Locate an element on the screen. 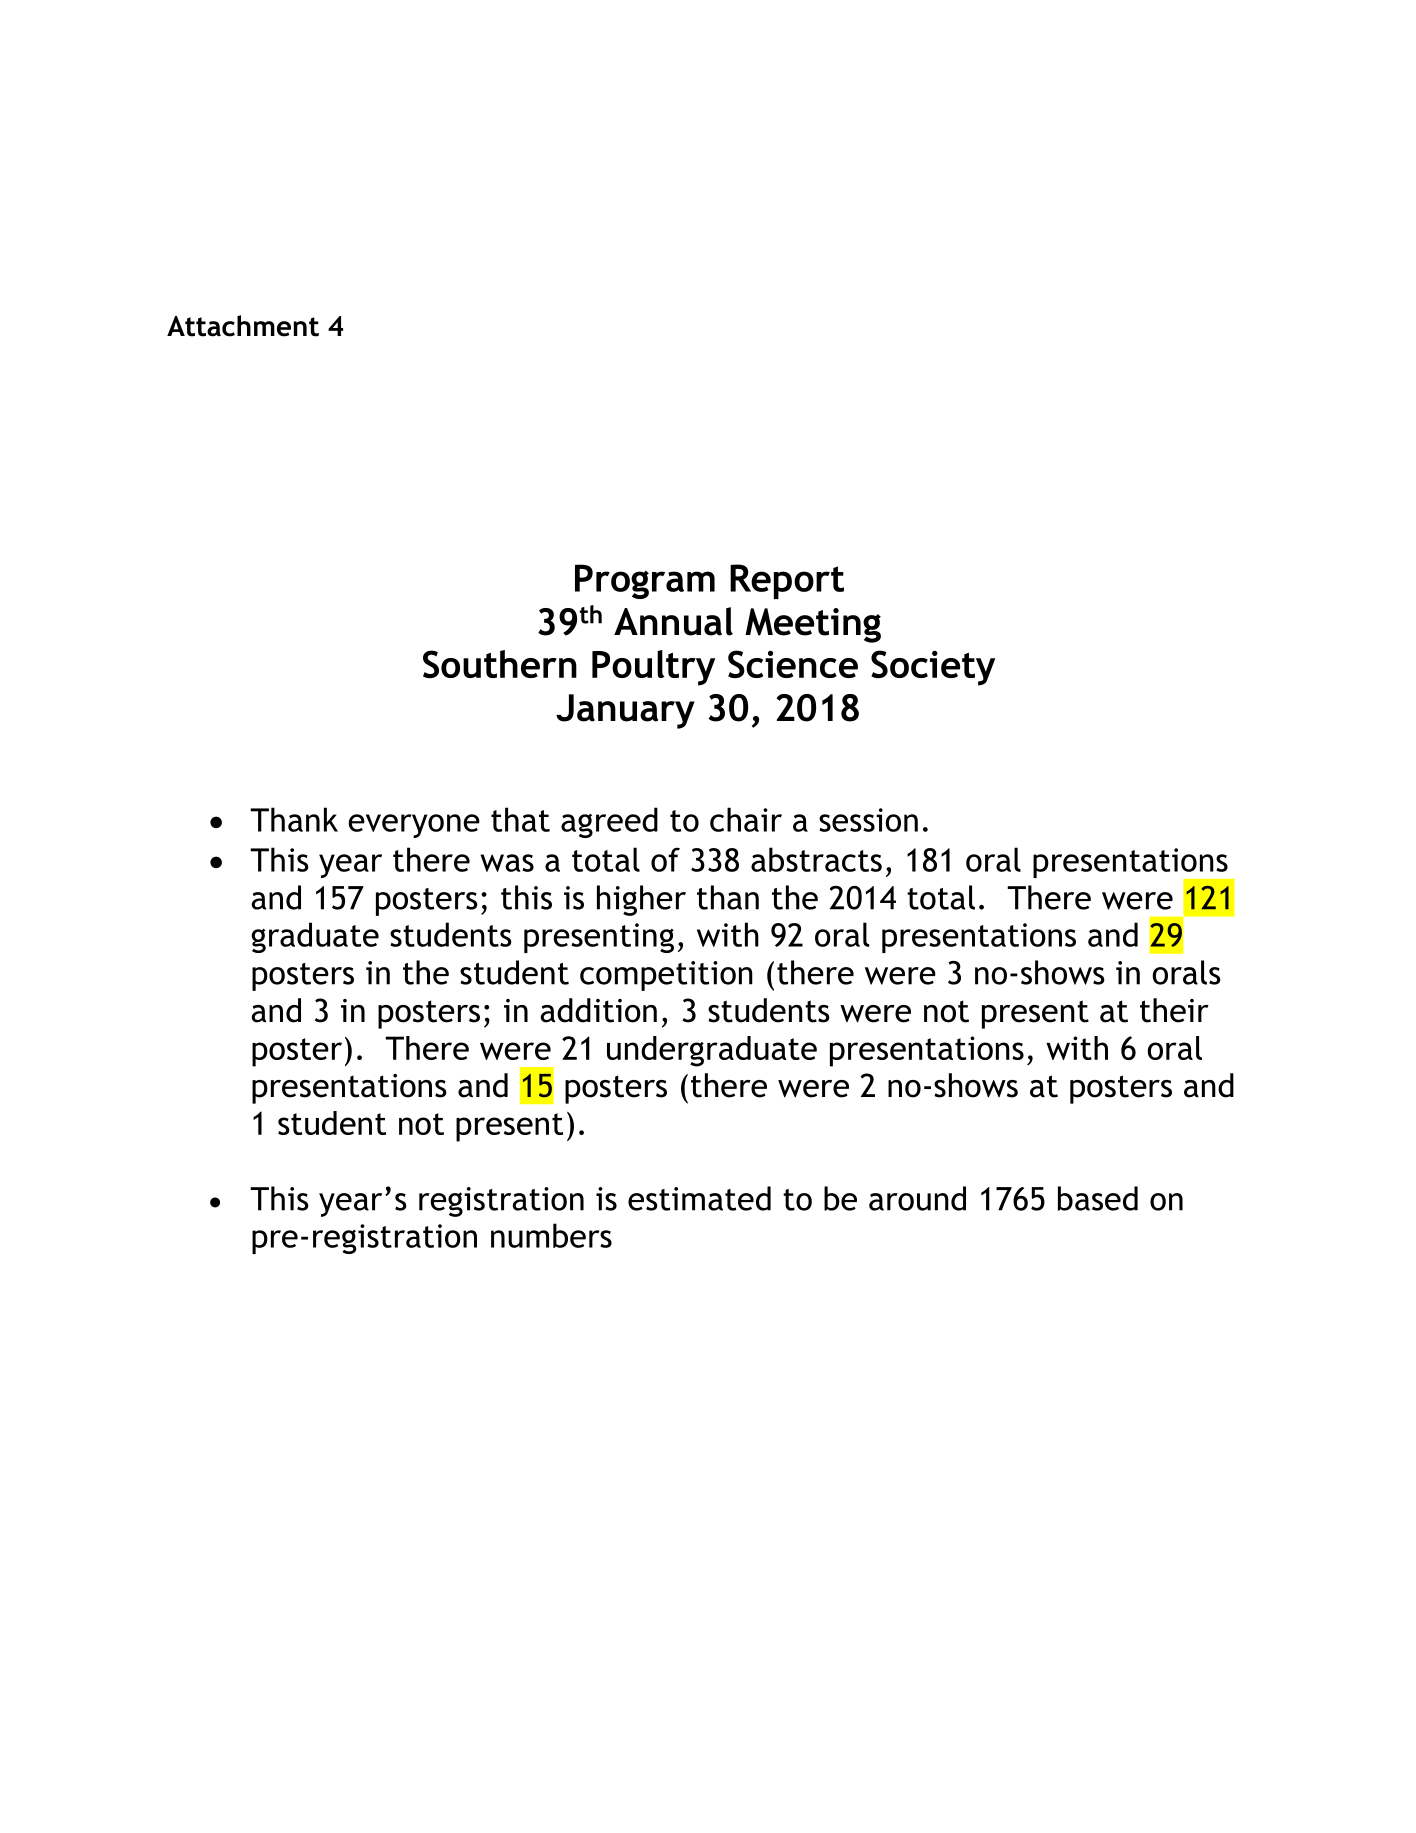 The image size is (1416, 1833). everyone is located at coordinates (414, 826).
